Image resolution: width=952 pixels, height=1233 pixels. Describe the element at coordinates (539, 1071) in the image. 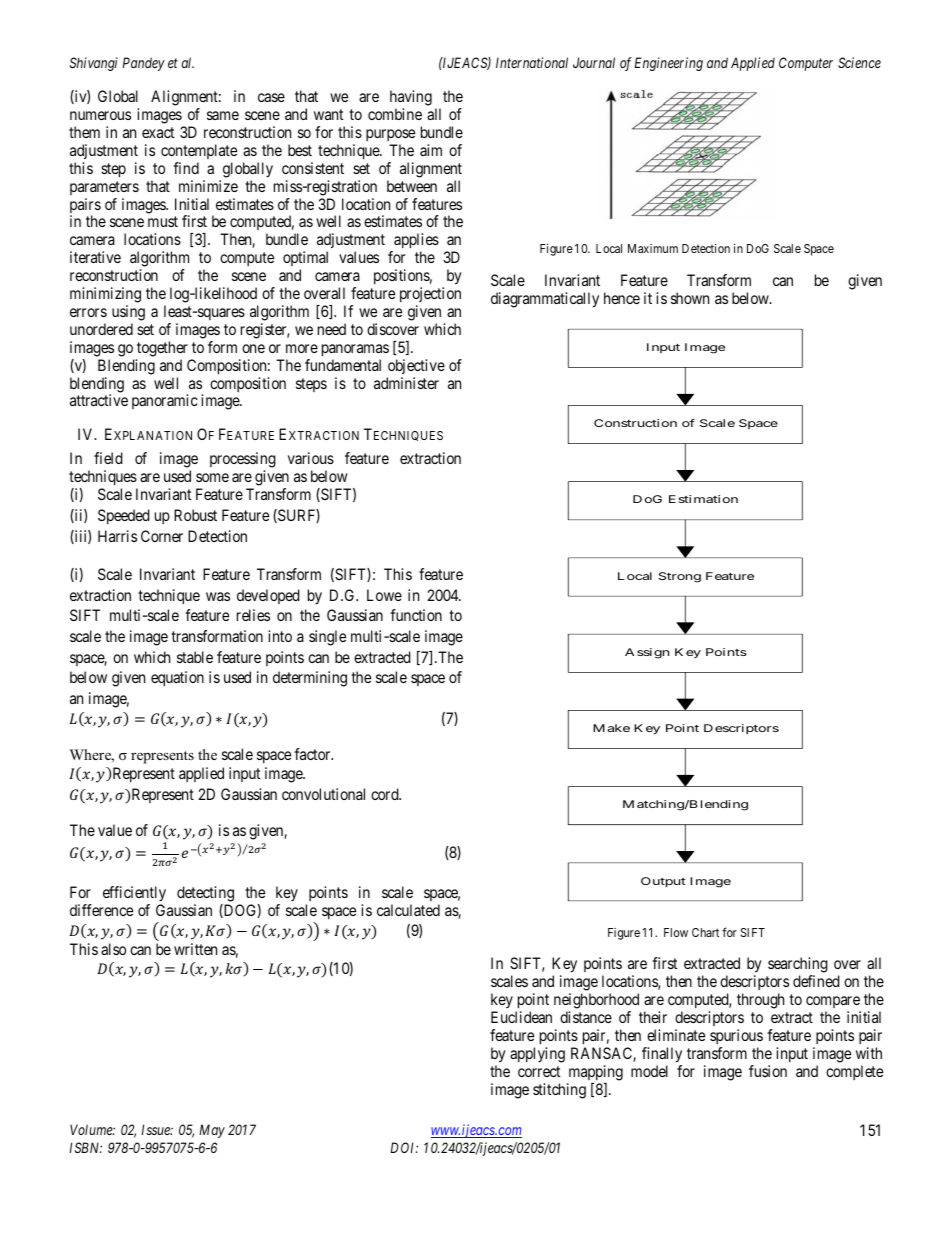

I see `correct` at that location.
